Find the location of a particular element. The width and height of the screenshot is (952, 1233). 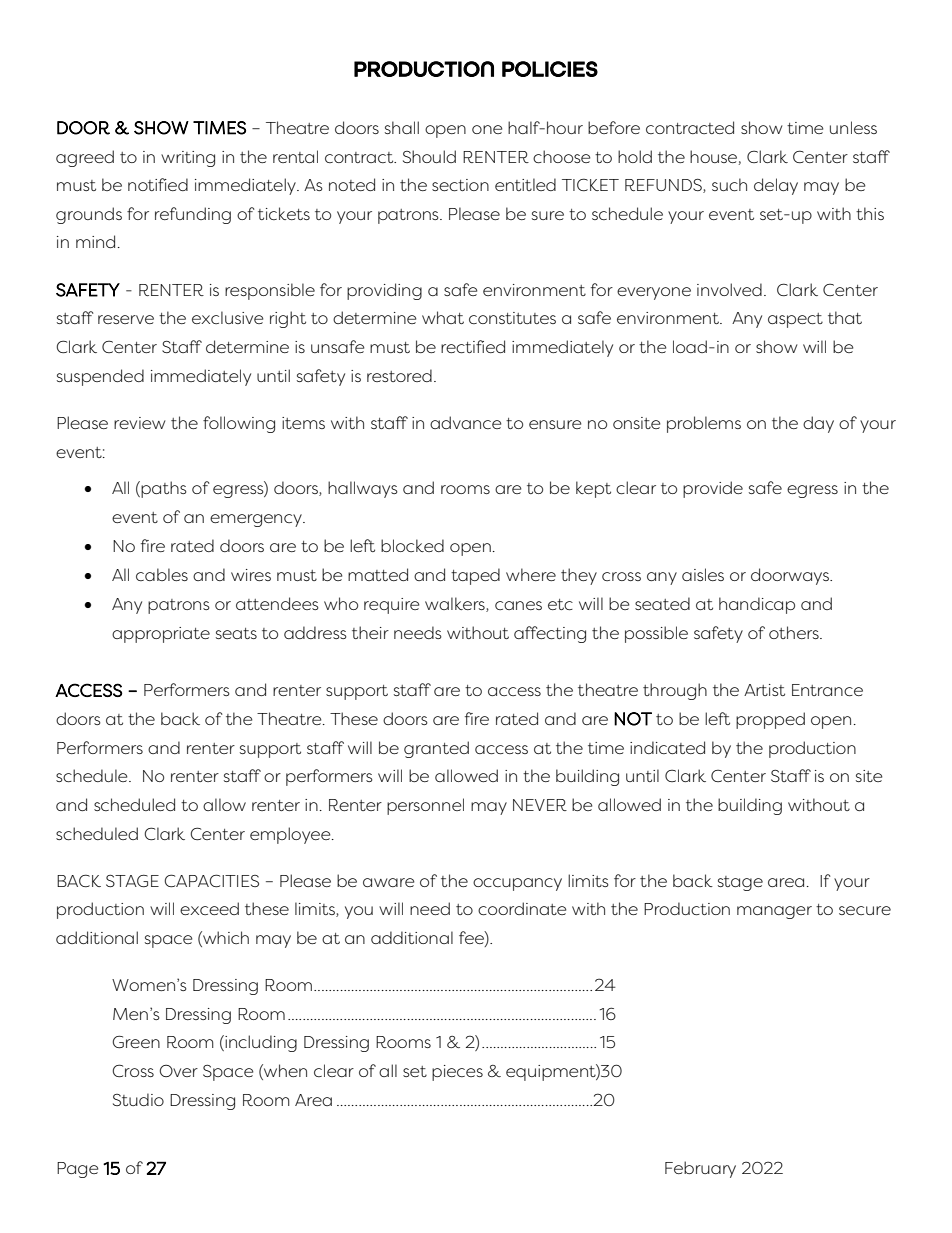

Studio is located at coordinates (138, 1099).
